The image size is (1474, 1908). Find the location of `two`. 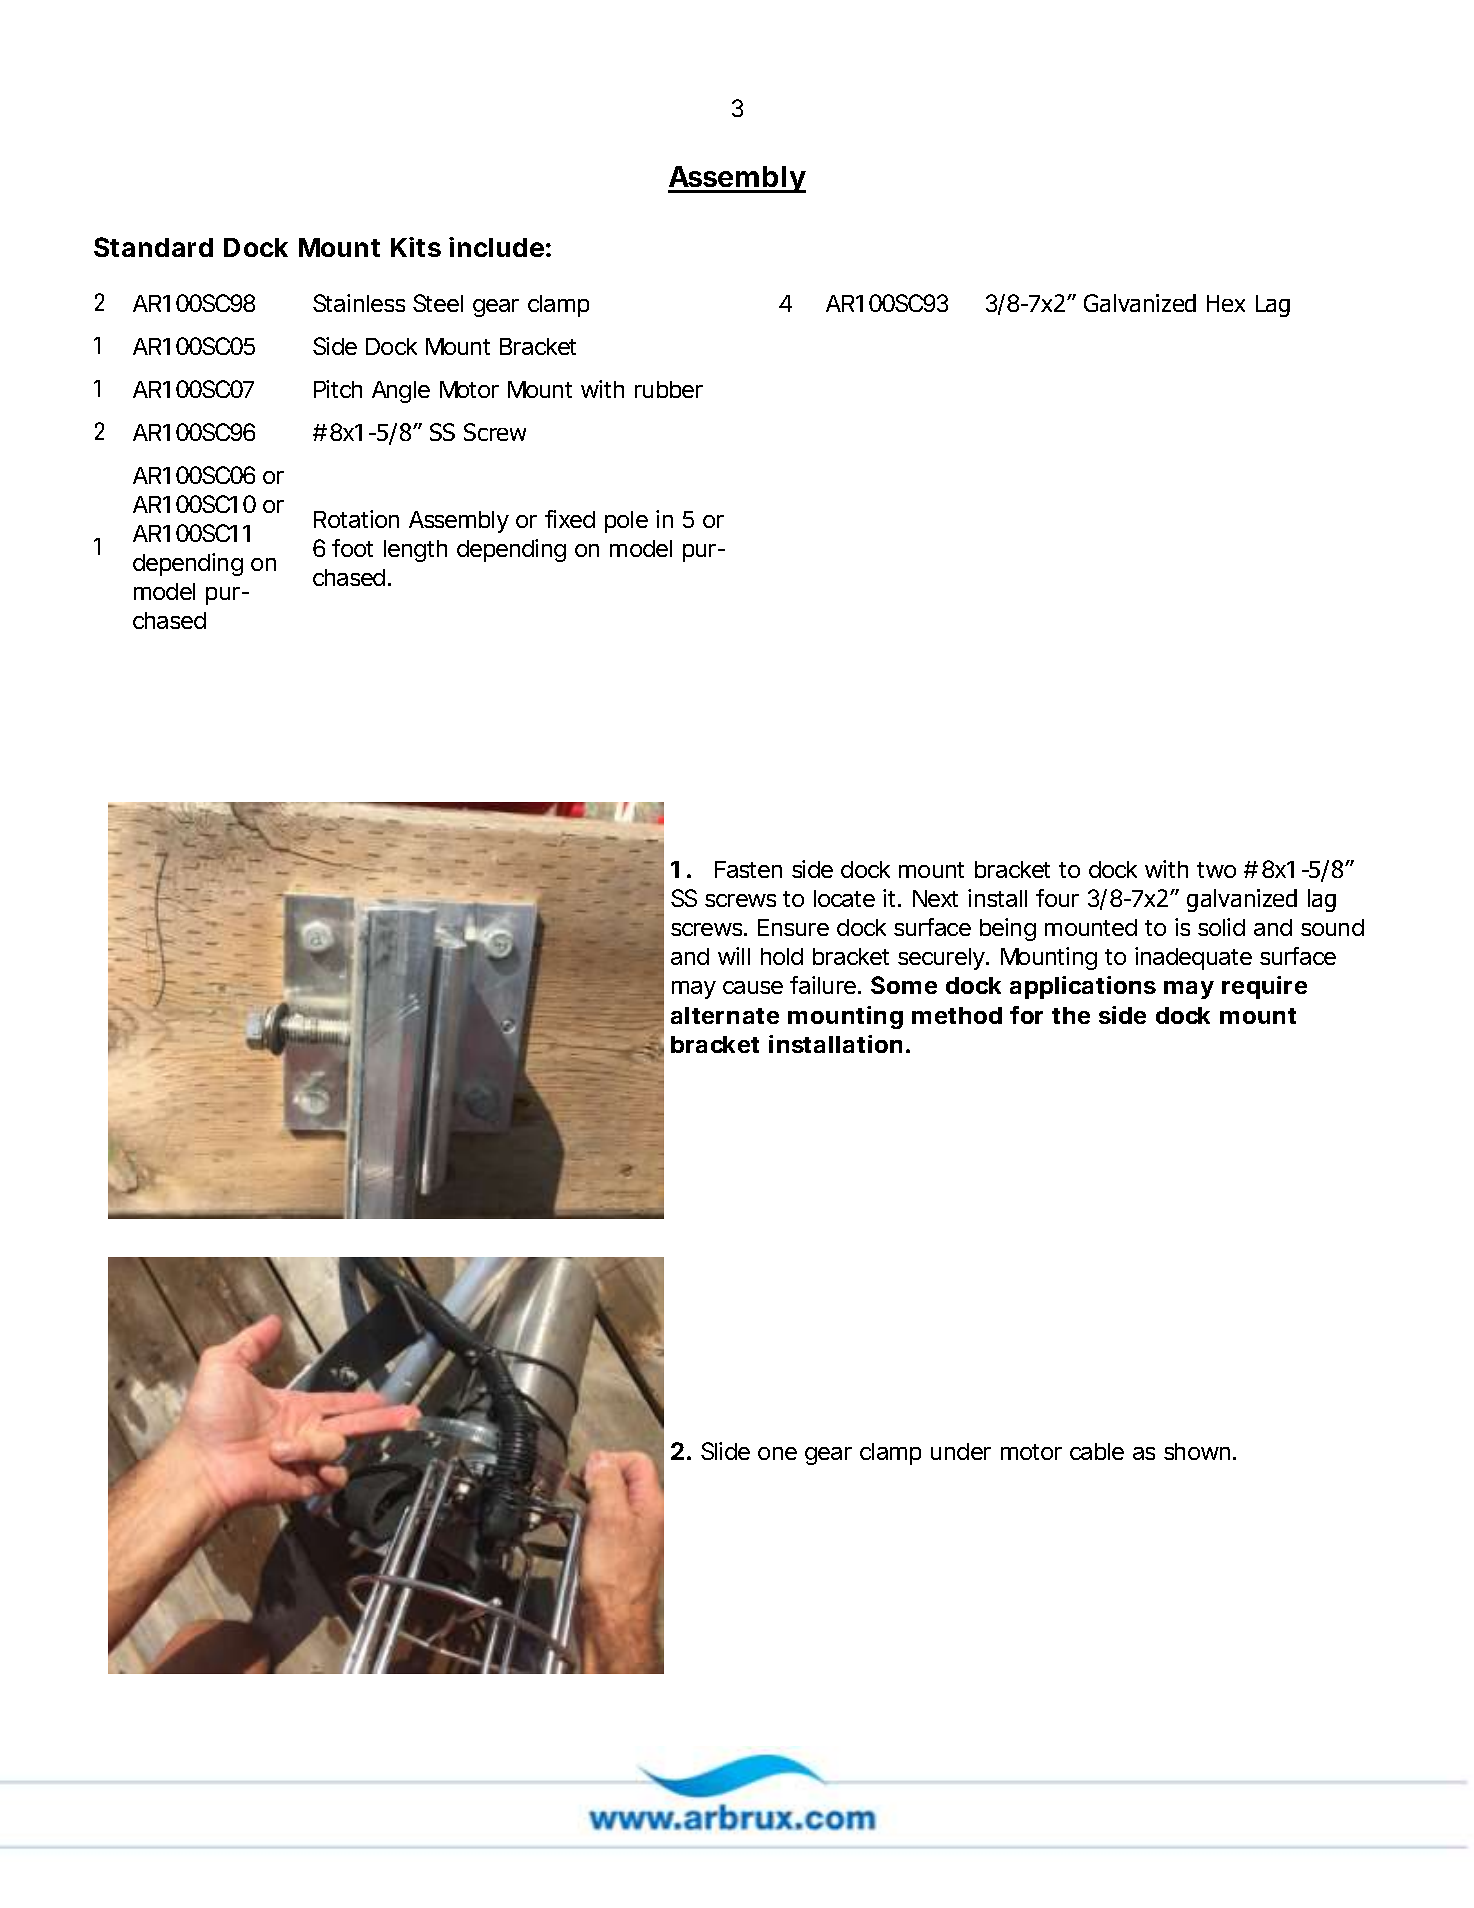

two is located at coordinates (1216, 870).
